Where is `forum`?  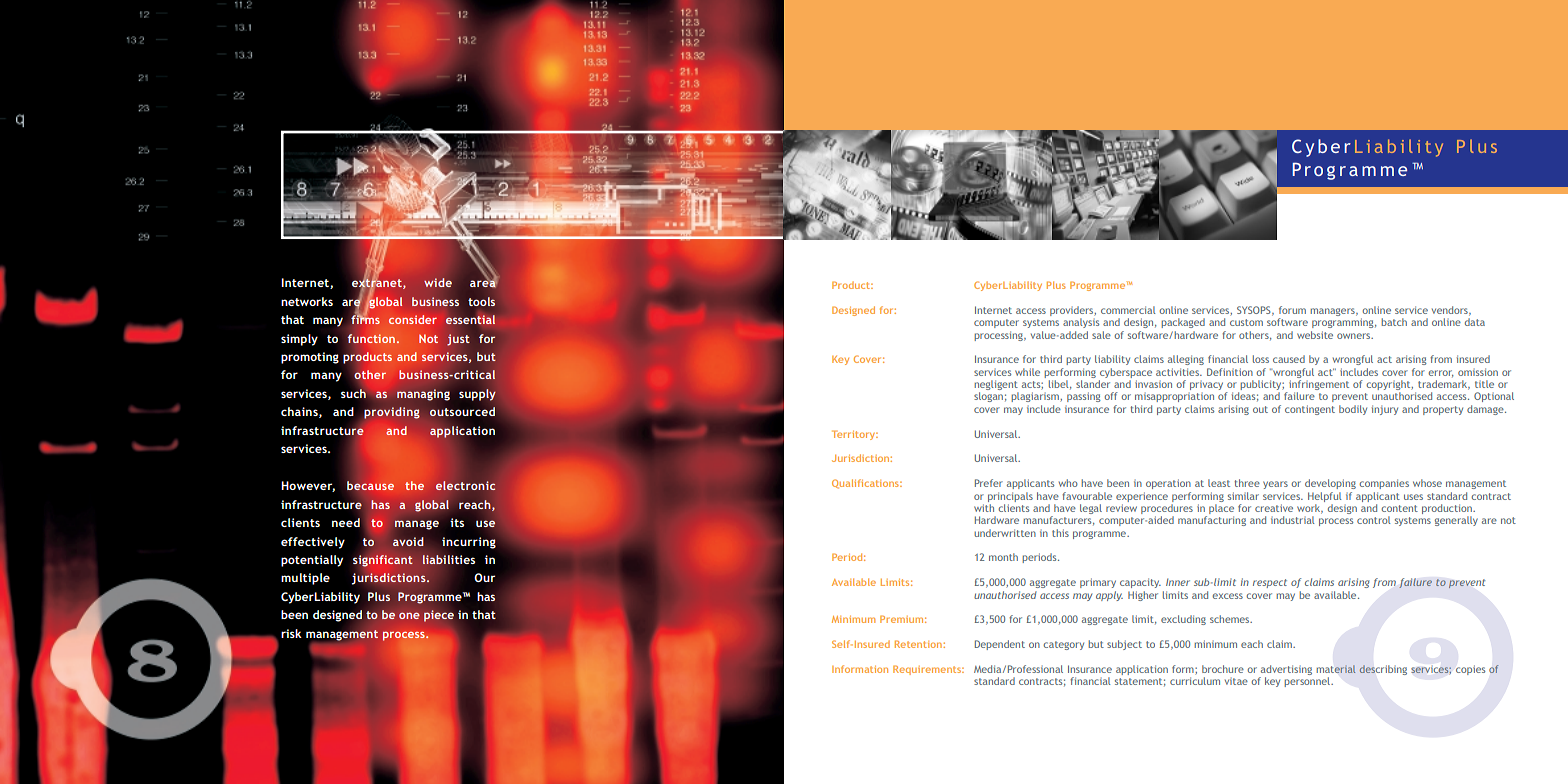 forum is located at coordinates (1292, 310).
